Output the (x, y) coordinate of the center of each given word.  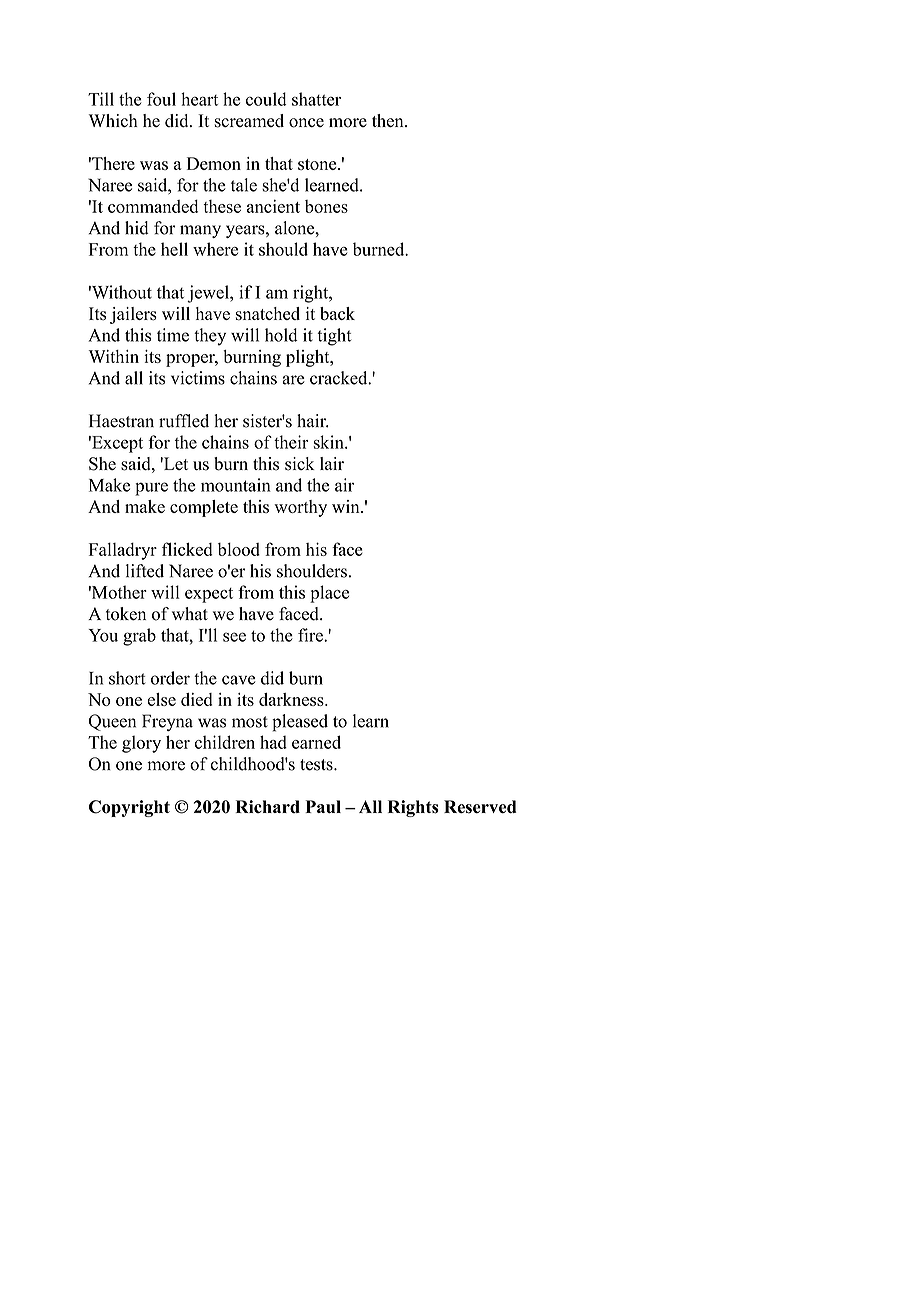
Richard (268, 806)
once (306, 123)
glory (141, 744)
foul (161, 99)
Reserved (480, 807)
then (389, 120)
